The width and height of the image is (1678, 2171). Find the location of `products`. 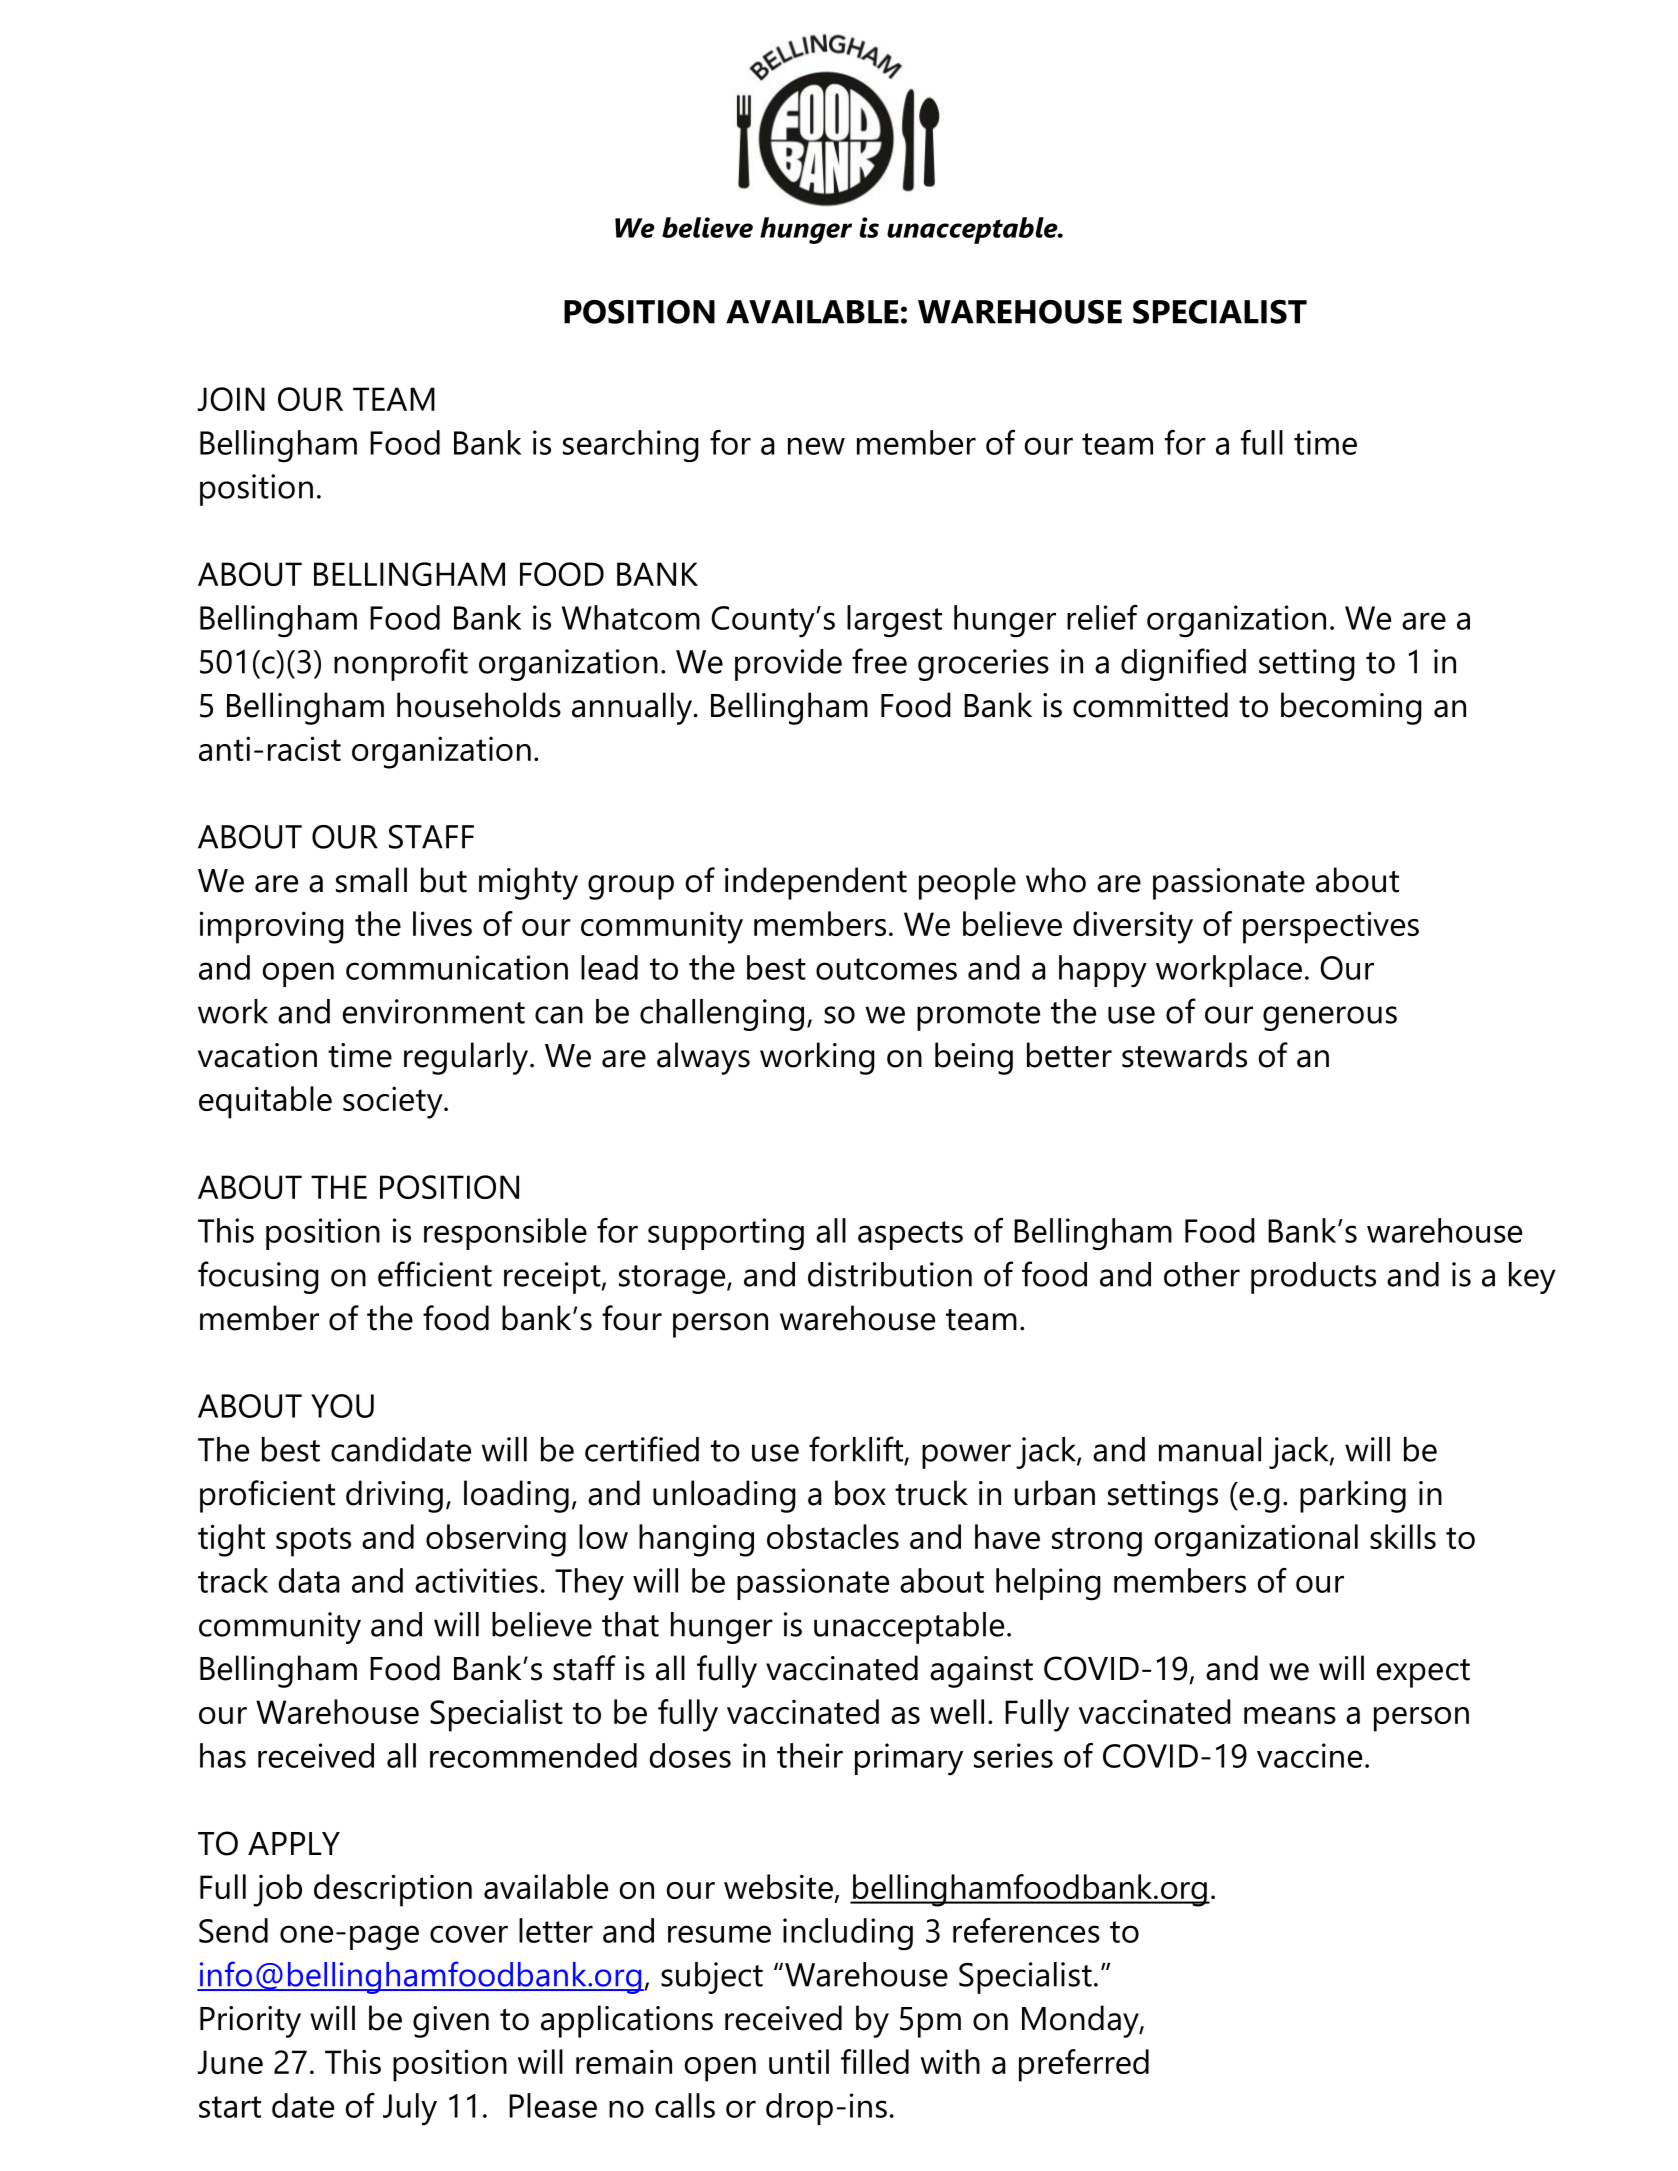

products is located at coordinates (1313, 1278).
